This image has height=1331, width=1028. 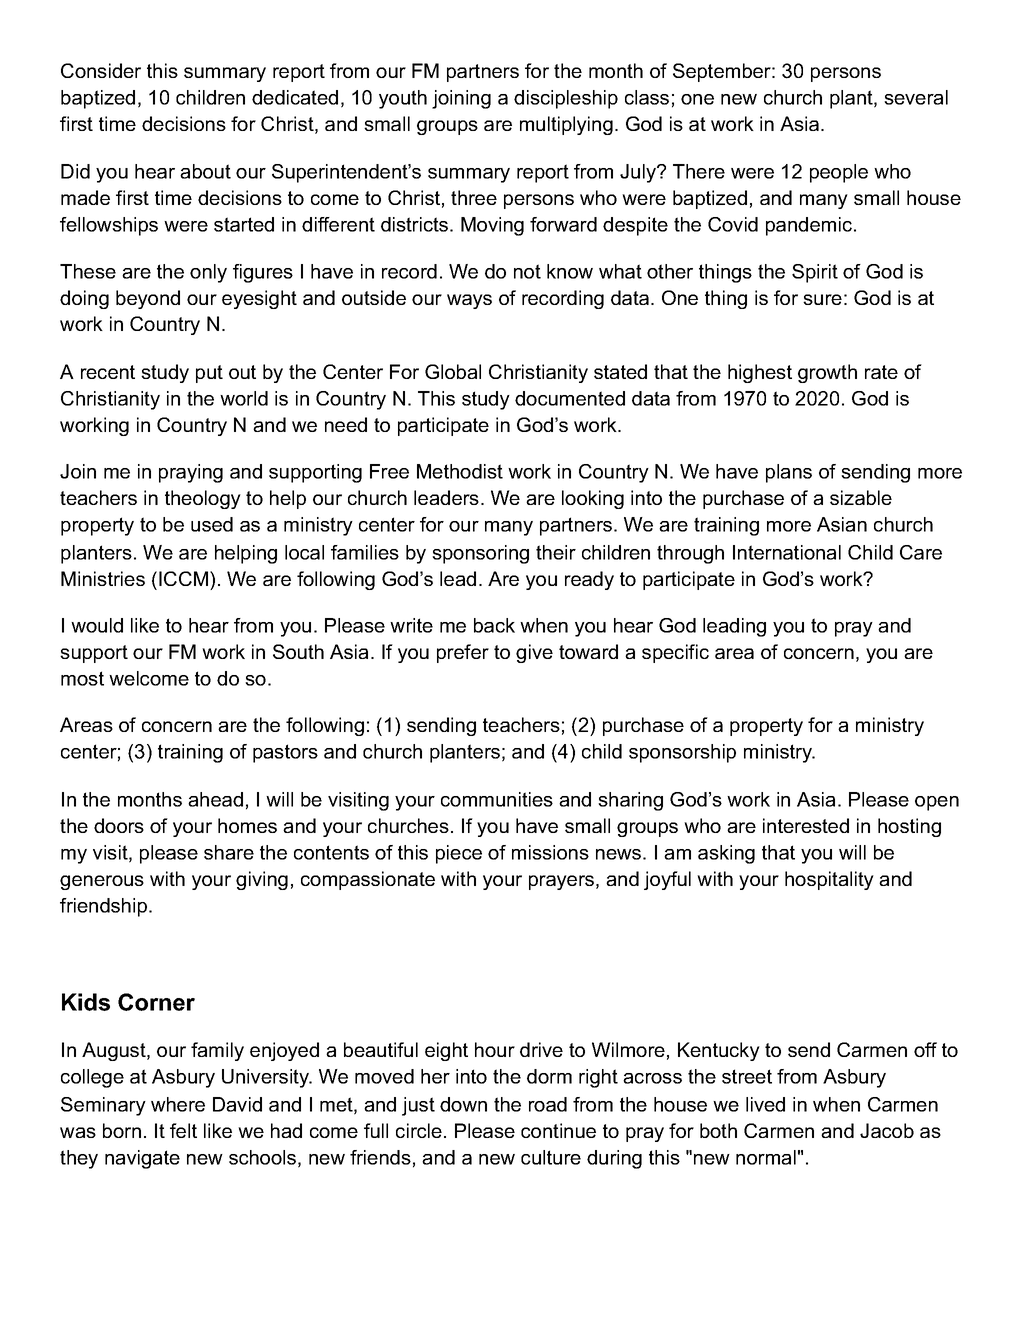 I want to click on Consider, so click(x=101, y=70).
